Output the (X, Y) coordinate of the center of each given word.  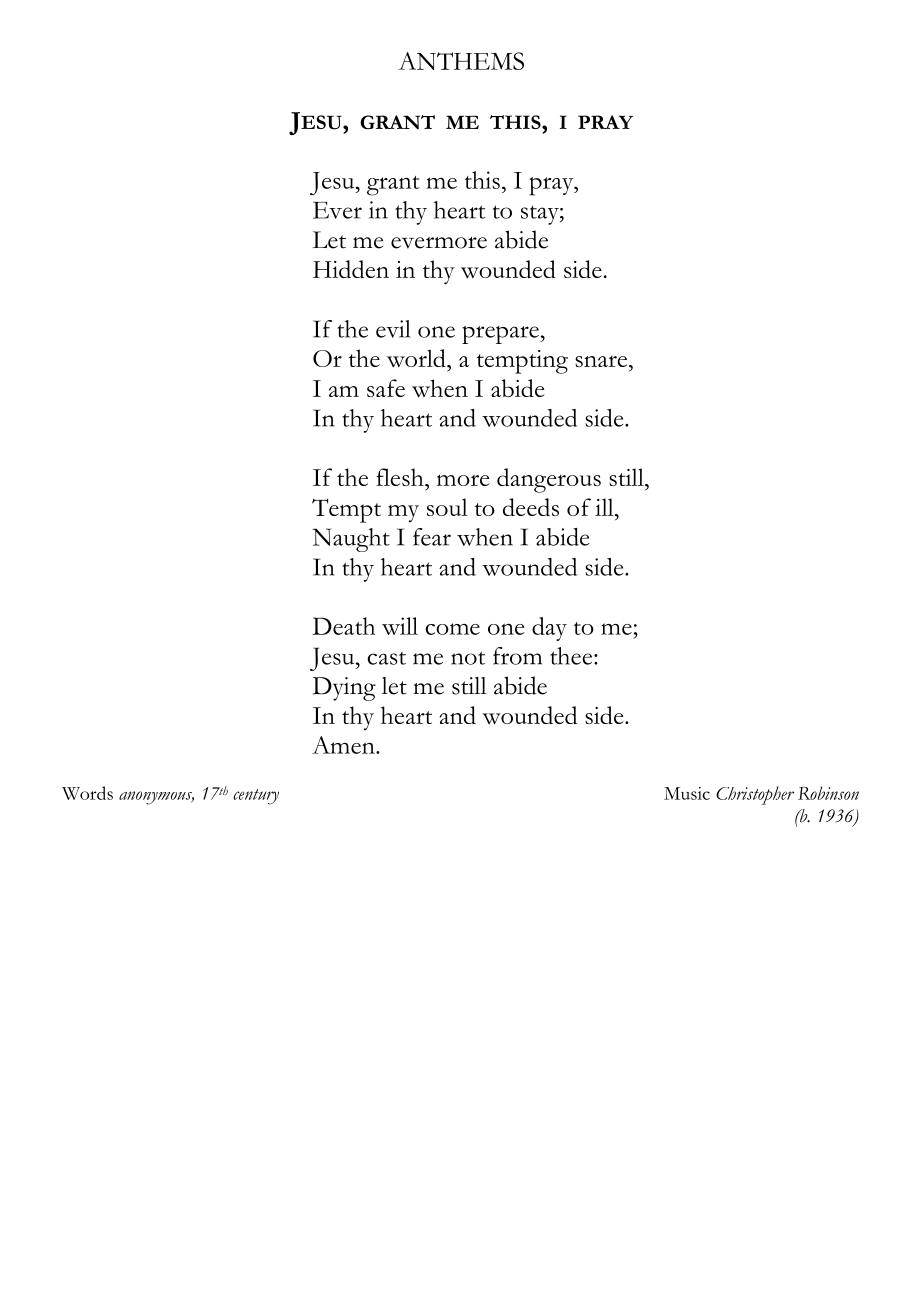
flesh (401, 477)
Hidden (351, 269)
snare (602, 361)
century (256, 797)
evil (393, 329)
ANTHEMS (461, 61)
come (452, 629)
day (549, 629)
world (417, 358)
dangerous (549, 480)
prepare (500, 335)
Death (343, 626)
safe (386, 388)
